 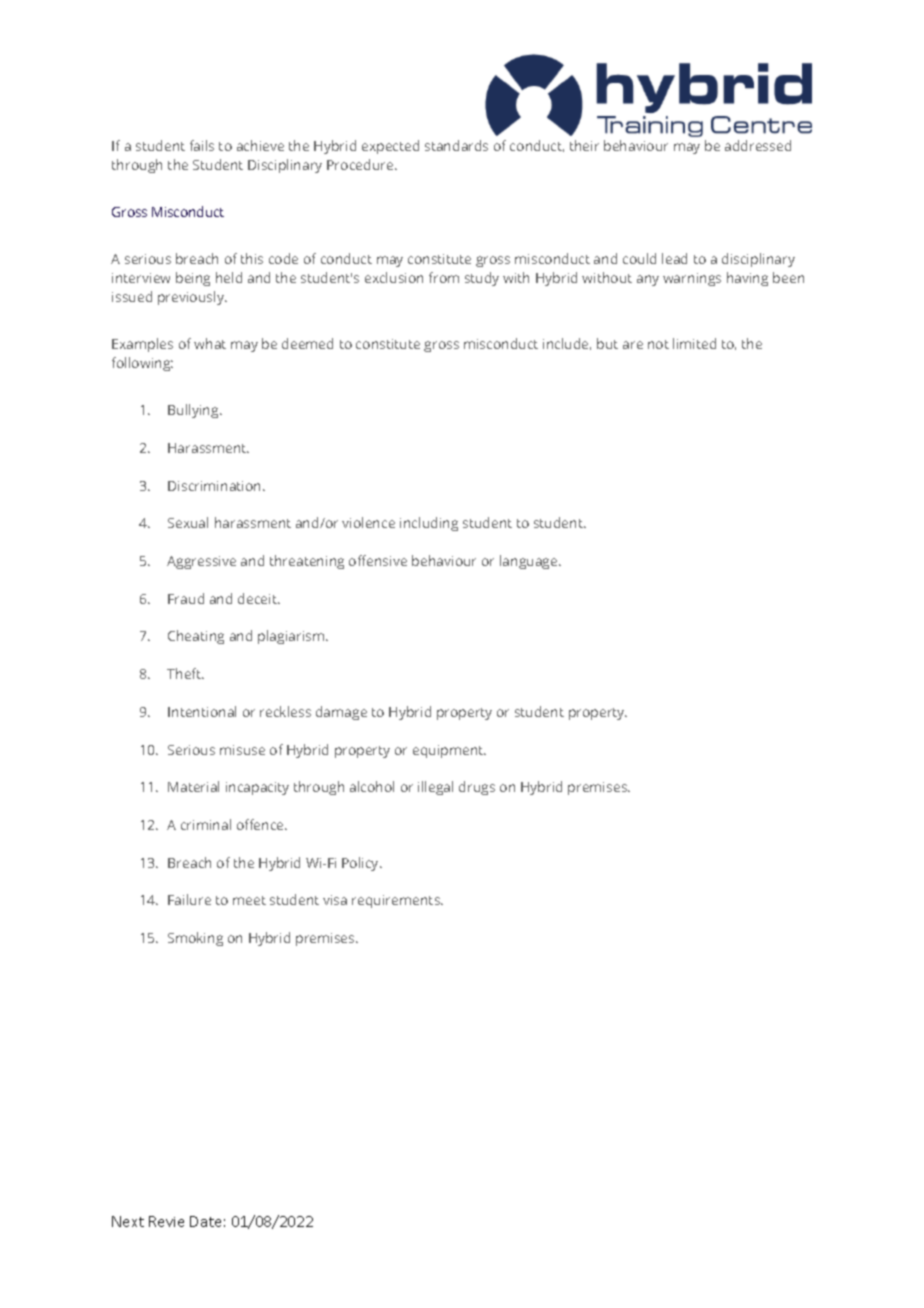 What do you see at coordinates (449, 751) in the screenshot?
I see `equipment` at bounding box center [449, 751].
